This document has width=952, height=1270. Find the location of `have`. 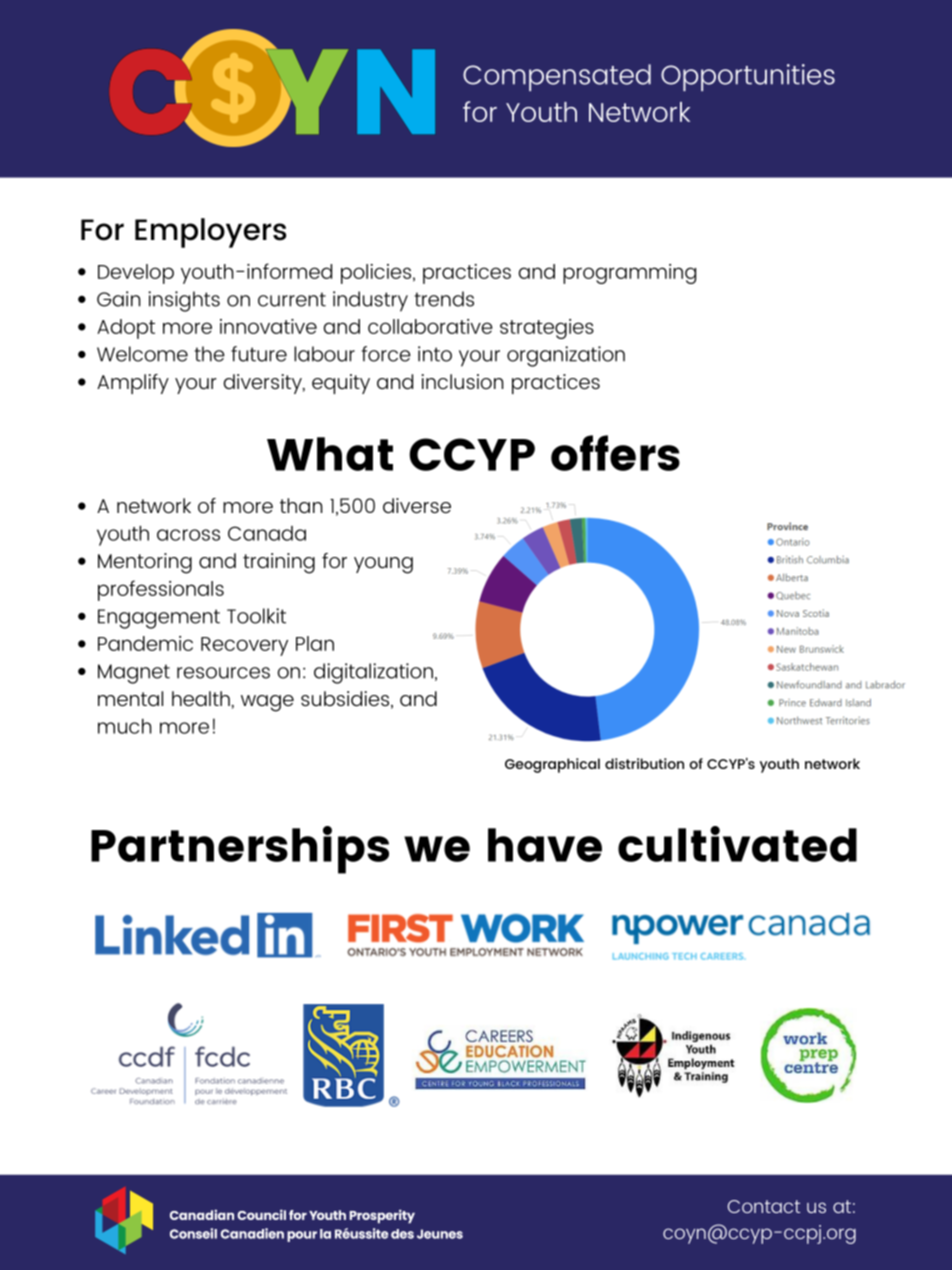

have is located at coordinates (545, 845).
